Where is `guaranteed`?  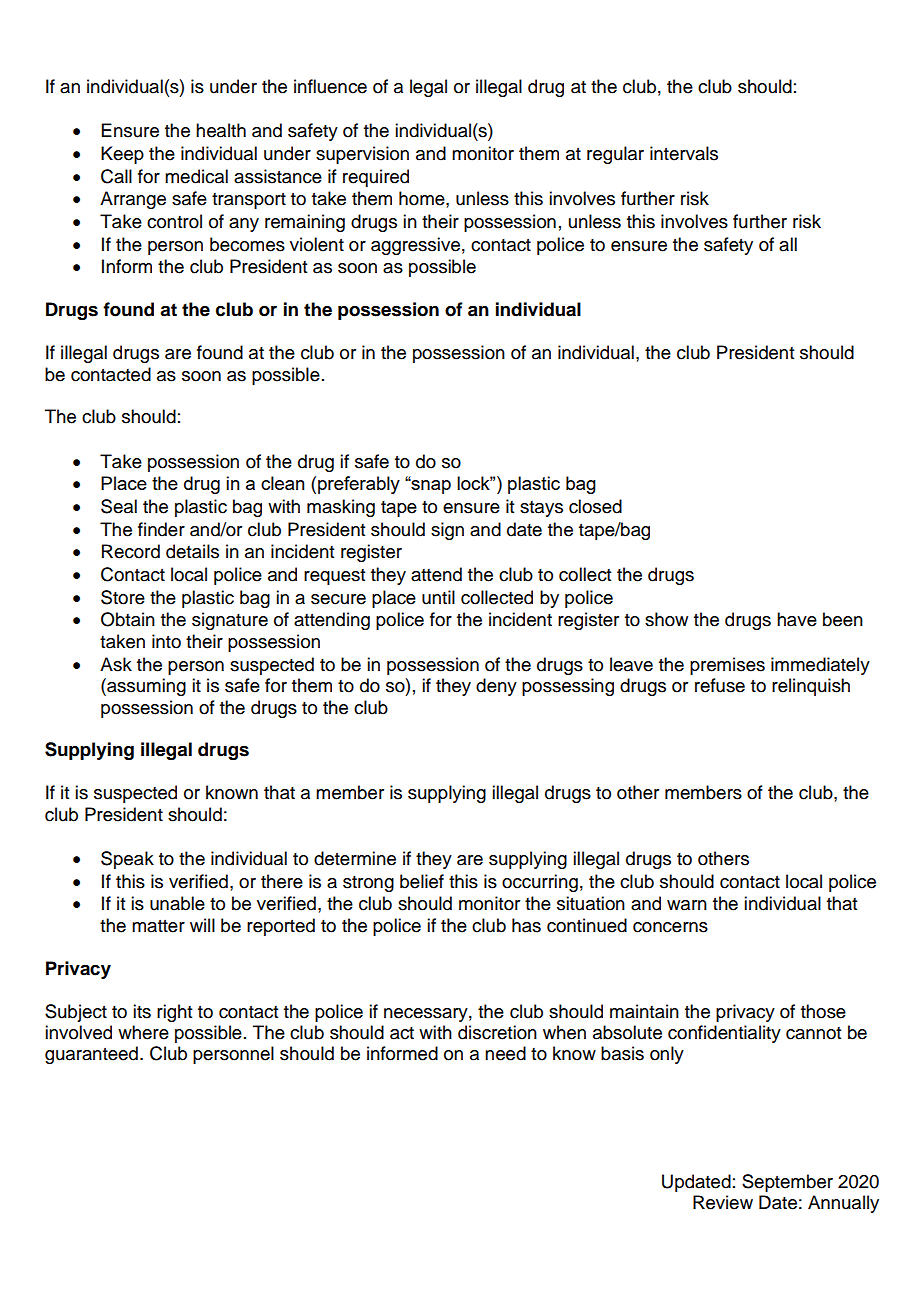
guaranteed is located at coordinates (91, 1055).
